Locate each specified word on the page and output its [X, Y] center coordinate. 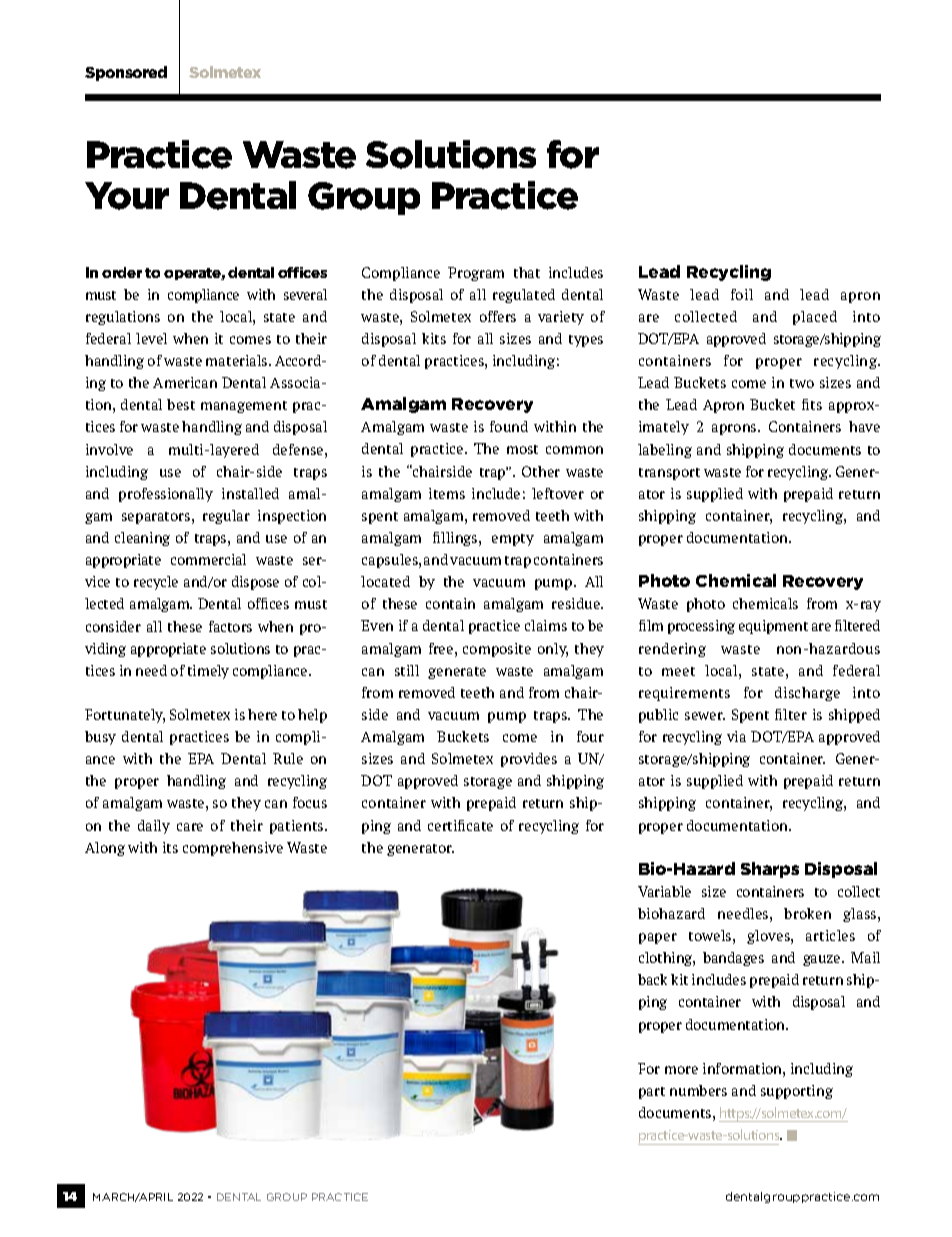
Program [476, 274]
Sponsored [126, 73]
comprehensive [233, 849]
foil [742, 294]
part [652, 1093]
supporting [797, 1092]
